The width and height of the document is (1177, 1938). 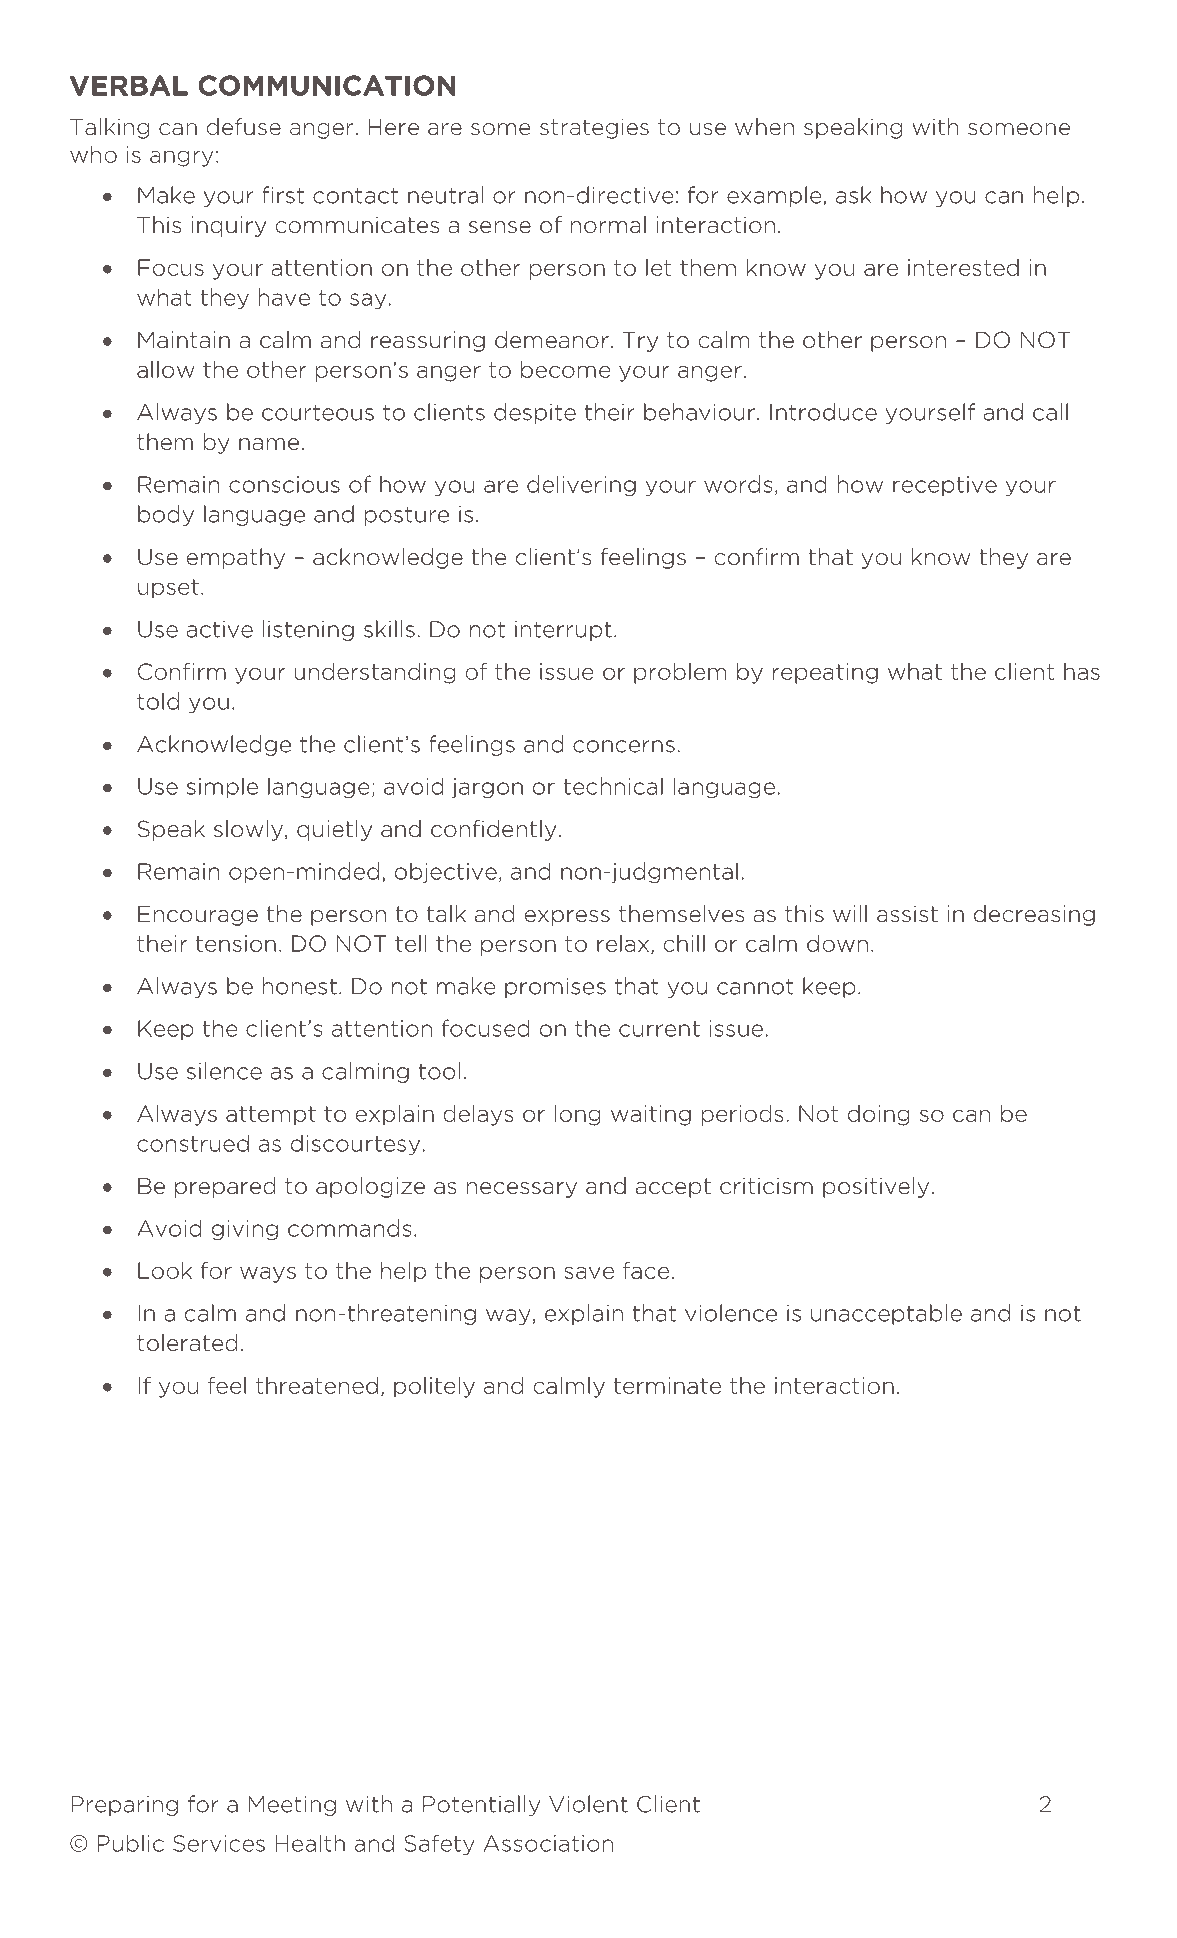 What do you see at coordinates (236, 558) in the document?
I see `empathy` at bounding box center [236, 558].
